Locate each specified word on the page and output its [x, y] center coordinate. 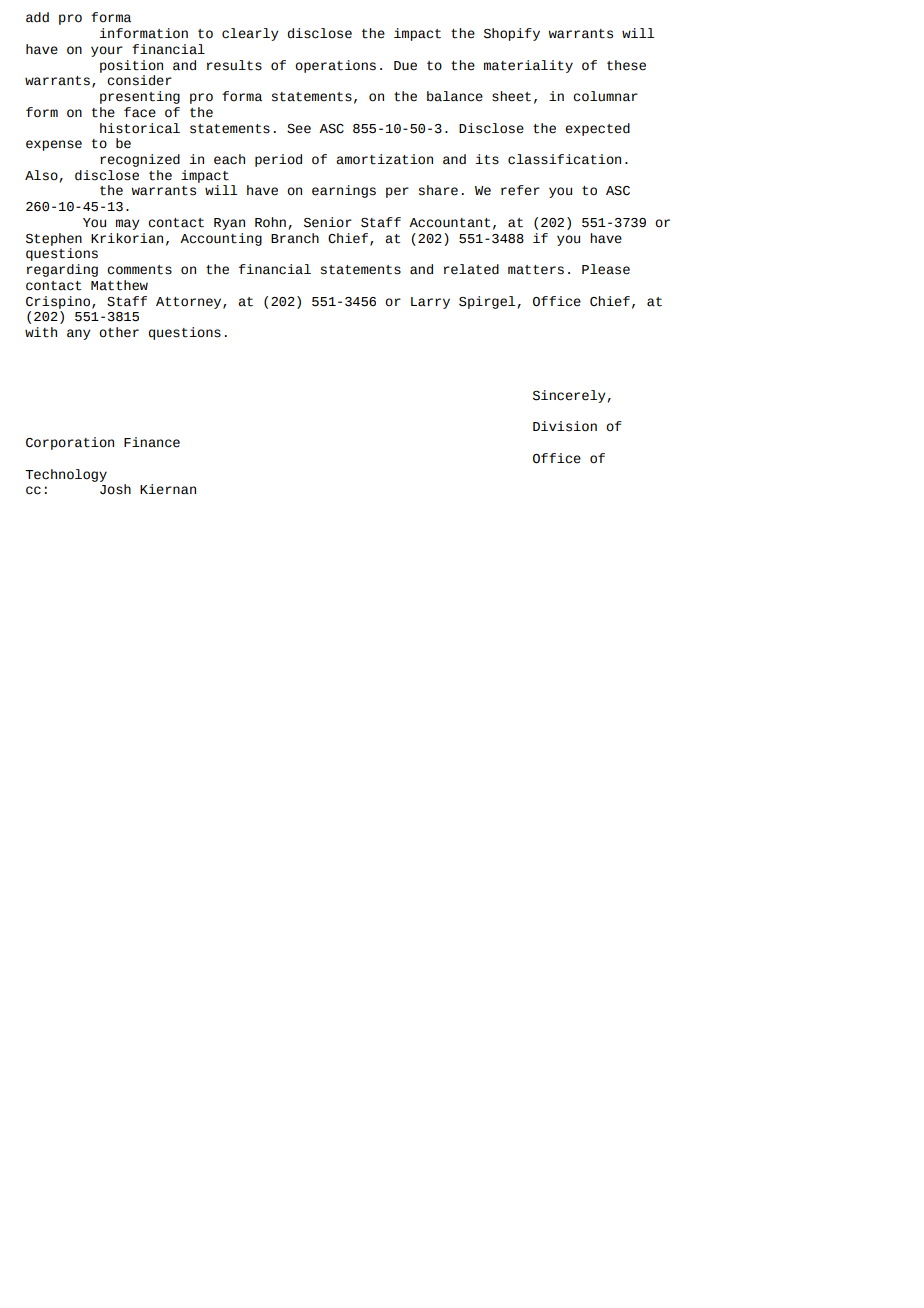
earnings [344, 191]
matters [536, 270]
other [119, 332]
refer [520, 190]
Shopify [512, 34]
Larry [430, 303]
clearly [250, 34]
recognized [140, 160]
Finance [152, 442]
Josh [115, 489]
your [107, 51]
